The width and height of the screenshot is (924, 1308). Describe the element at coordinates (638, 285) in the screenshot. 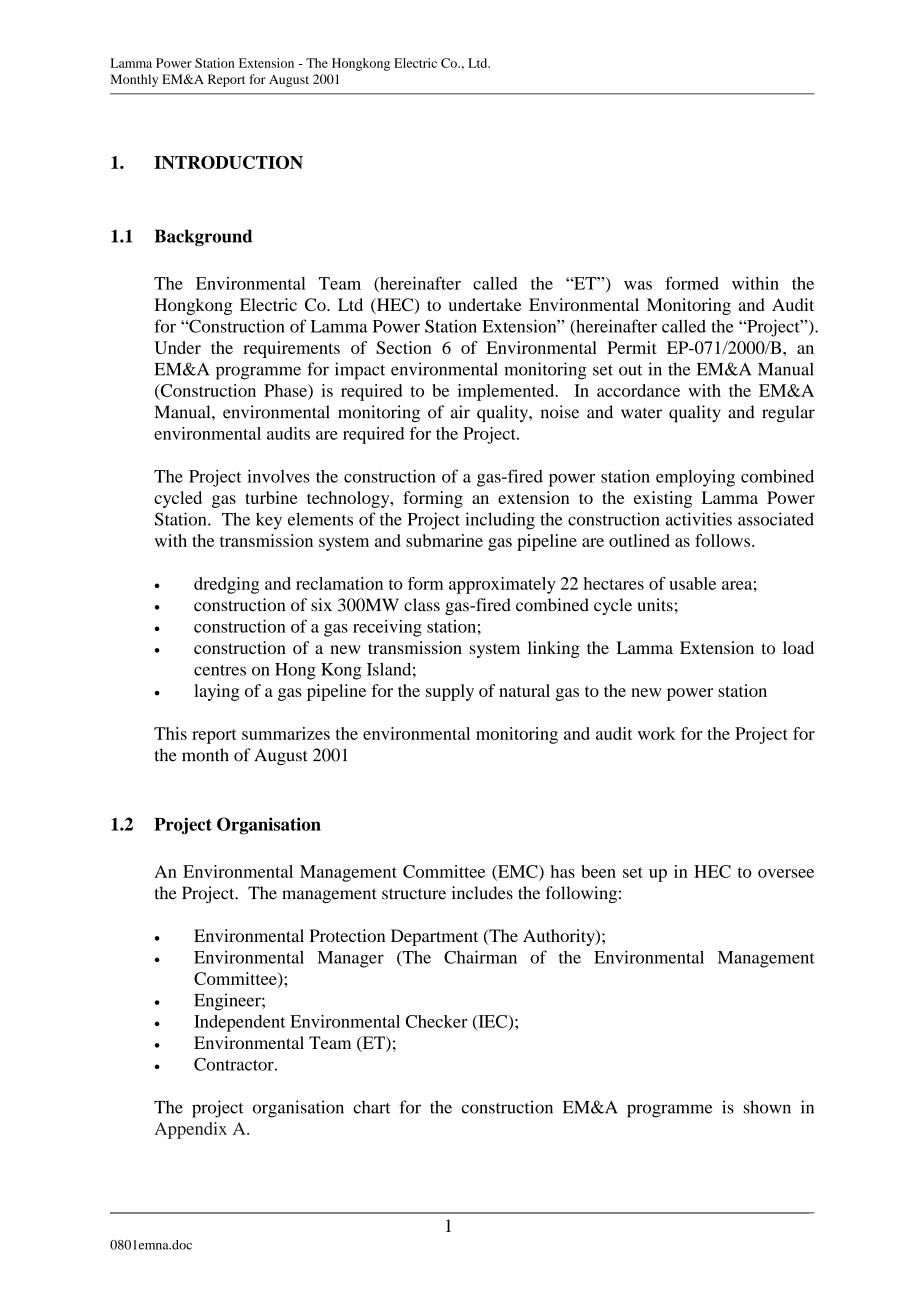

I see `was` at that location.
